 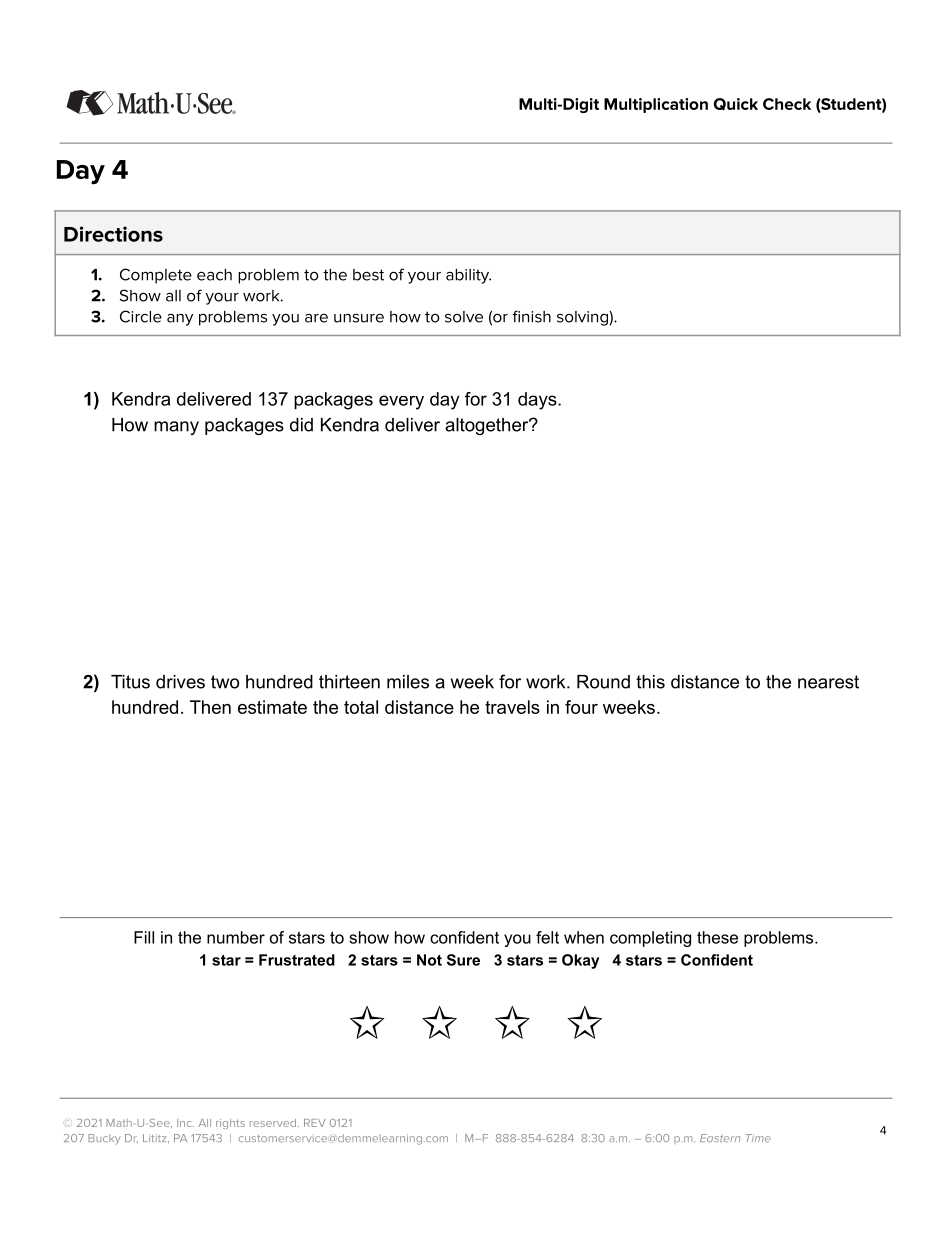 What do you see at coordinates (214, 275) in the document?
I see `each` at bounding box center [214, 275].
